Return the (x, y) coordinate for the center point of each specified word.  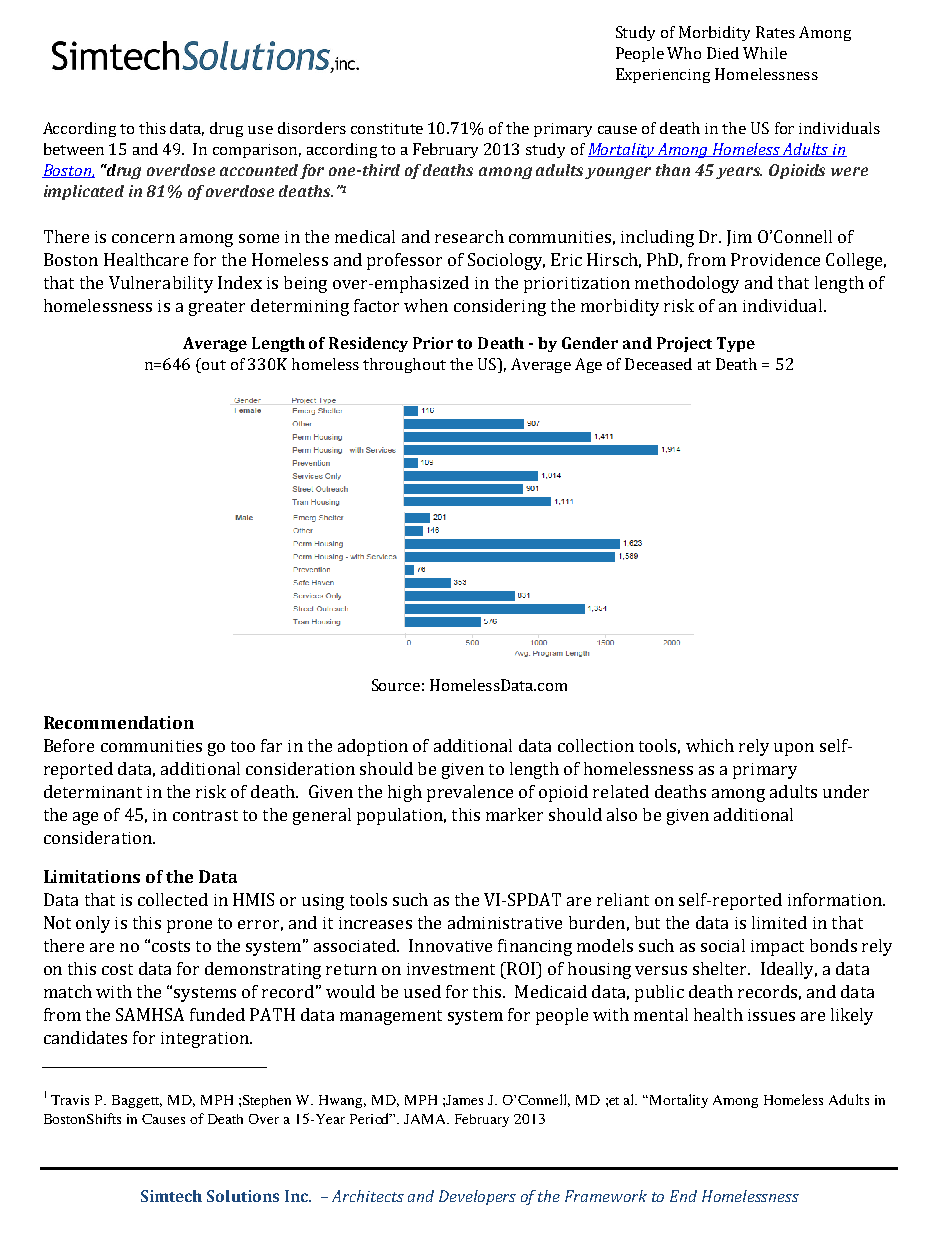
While (765, 53)
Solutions (243, 1196)
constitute (387, 128)
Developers (477, 1197)
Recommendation (119, 722)
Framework (606, 1196)
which (710, 745)
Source (396, 685)
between (74, 149)
